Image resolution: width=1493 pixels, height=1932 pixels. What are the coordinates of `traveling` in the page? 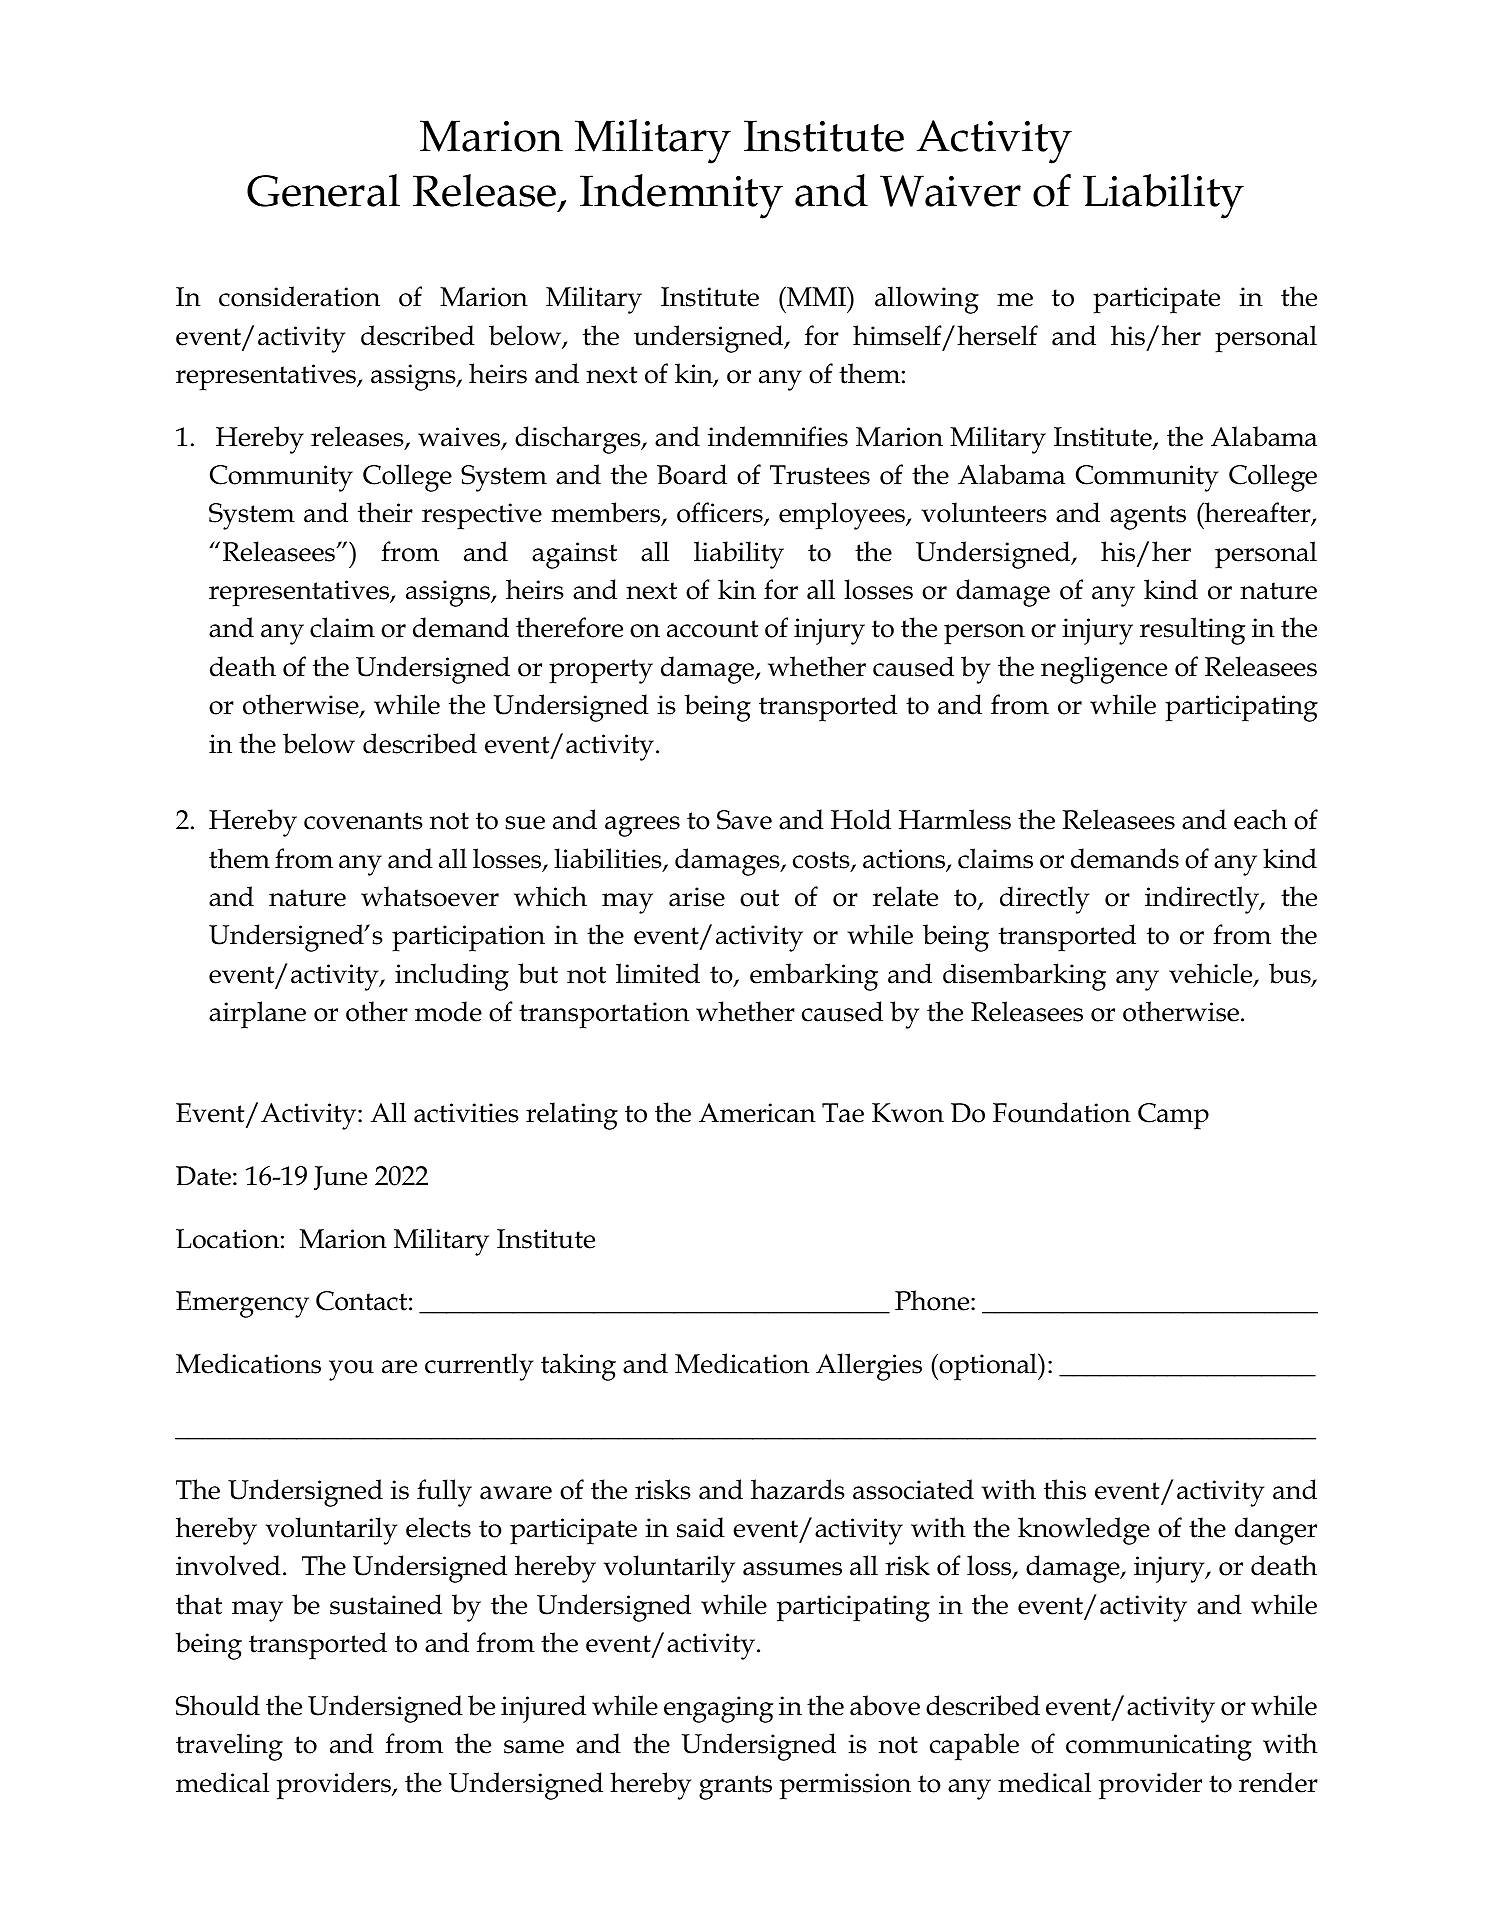 It's located at (229, 1747).
